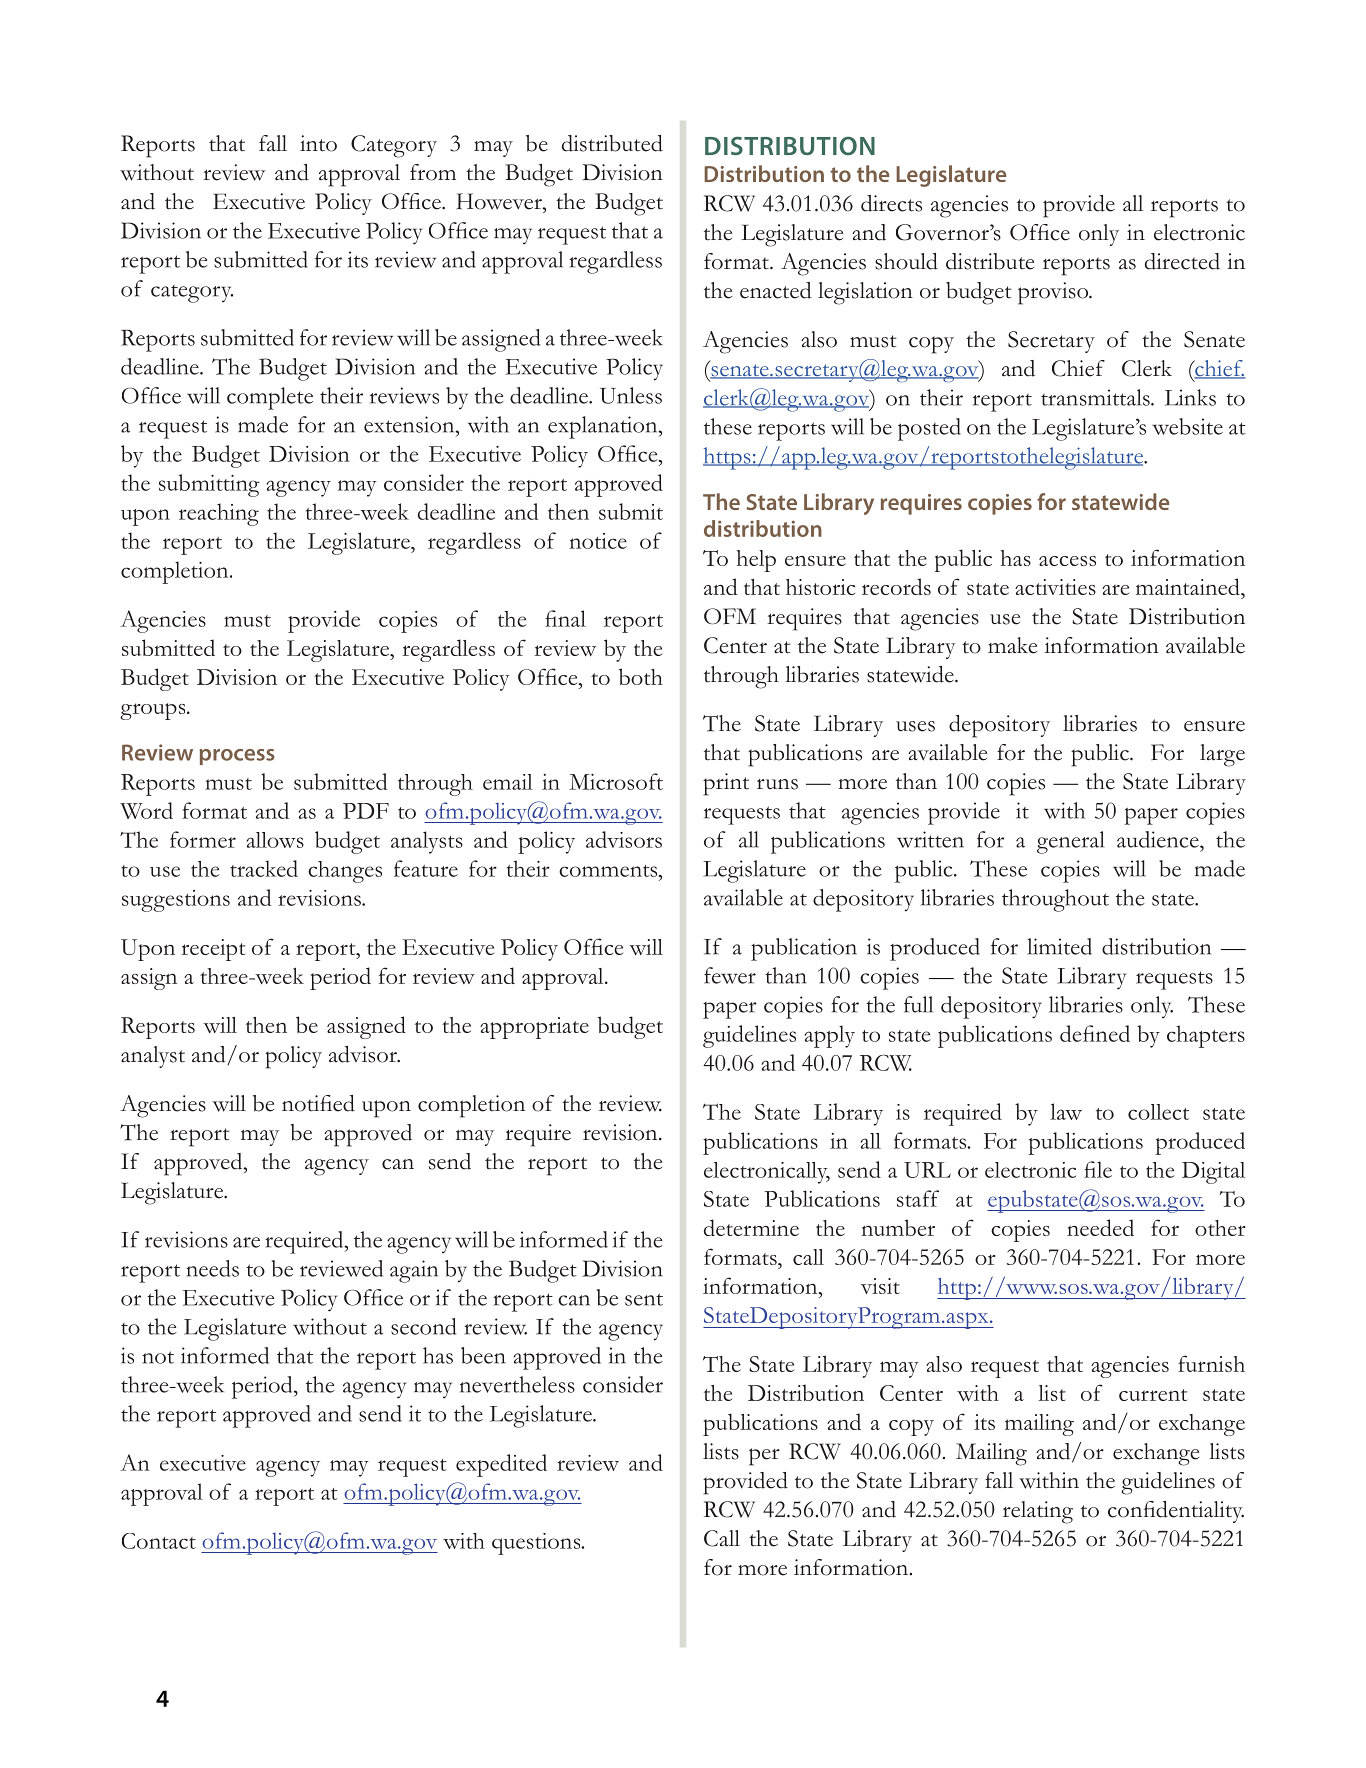 Image resolution: width=1366 pixels, height=1768 pixels. What do you see at coordinates (1070, 842) in the screenshot?
I see `general` at bounding box center [1070, 842].
